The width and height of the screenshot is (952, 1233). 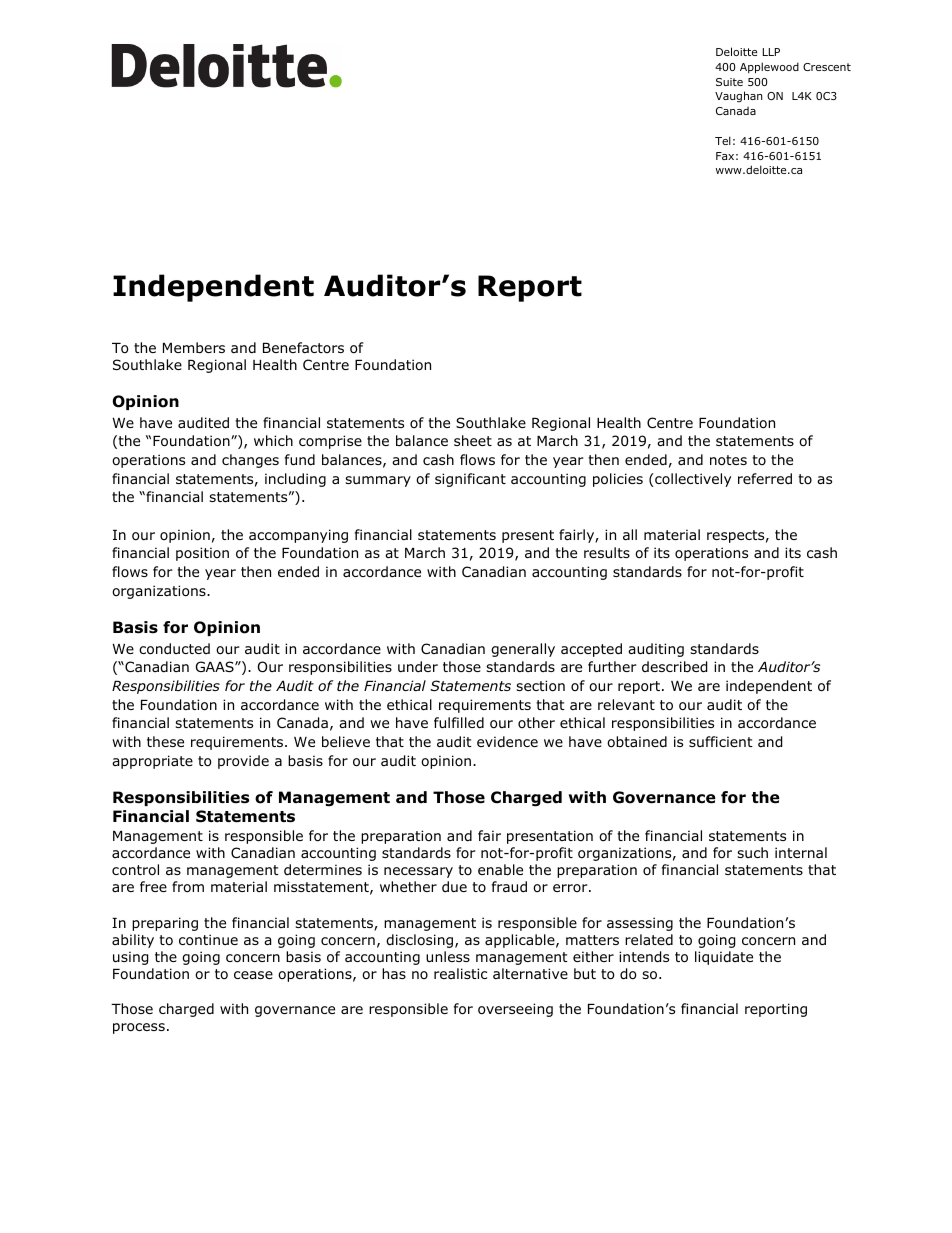 What do you see at coordinates (253, 975) in the screenshot?
I see `cease` at bounding box center [253, 975].
